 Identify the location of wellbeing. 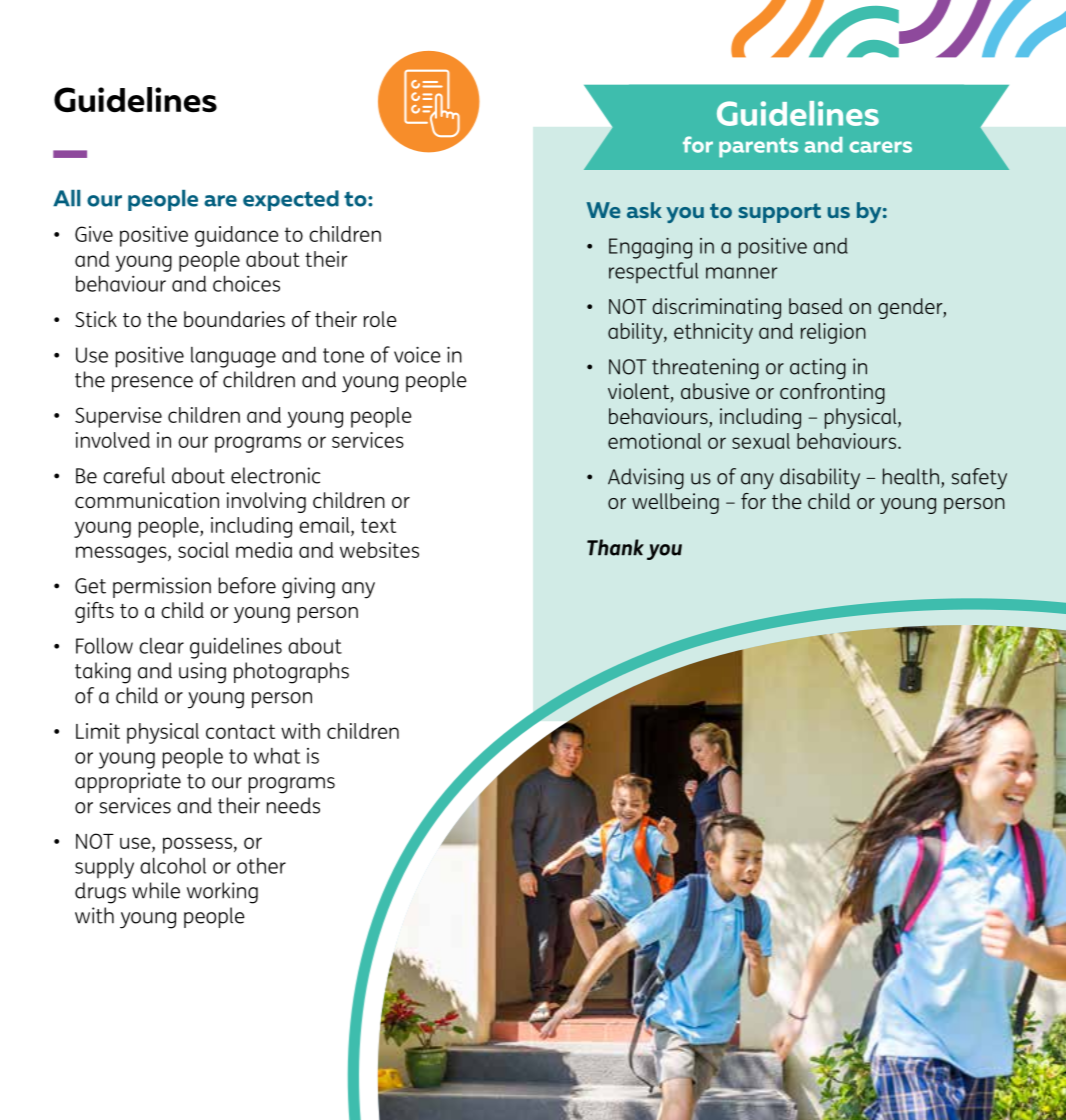
(675, 503).
